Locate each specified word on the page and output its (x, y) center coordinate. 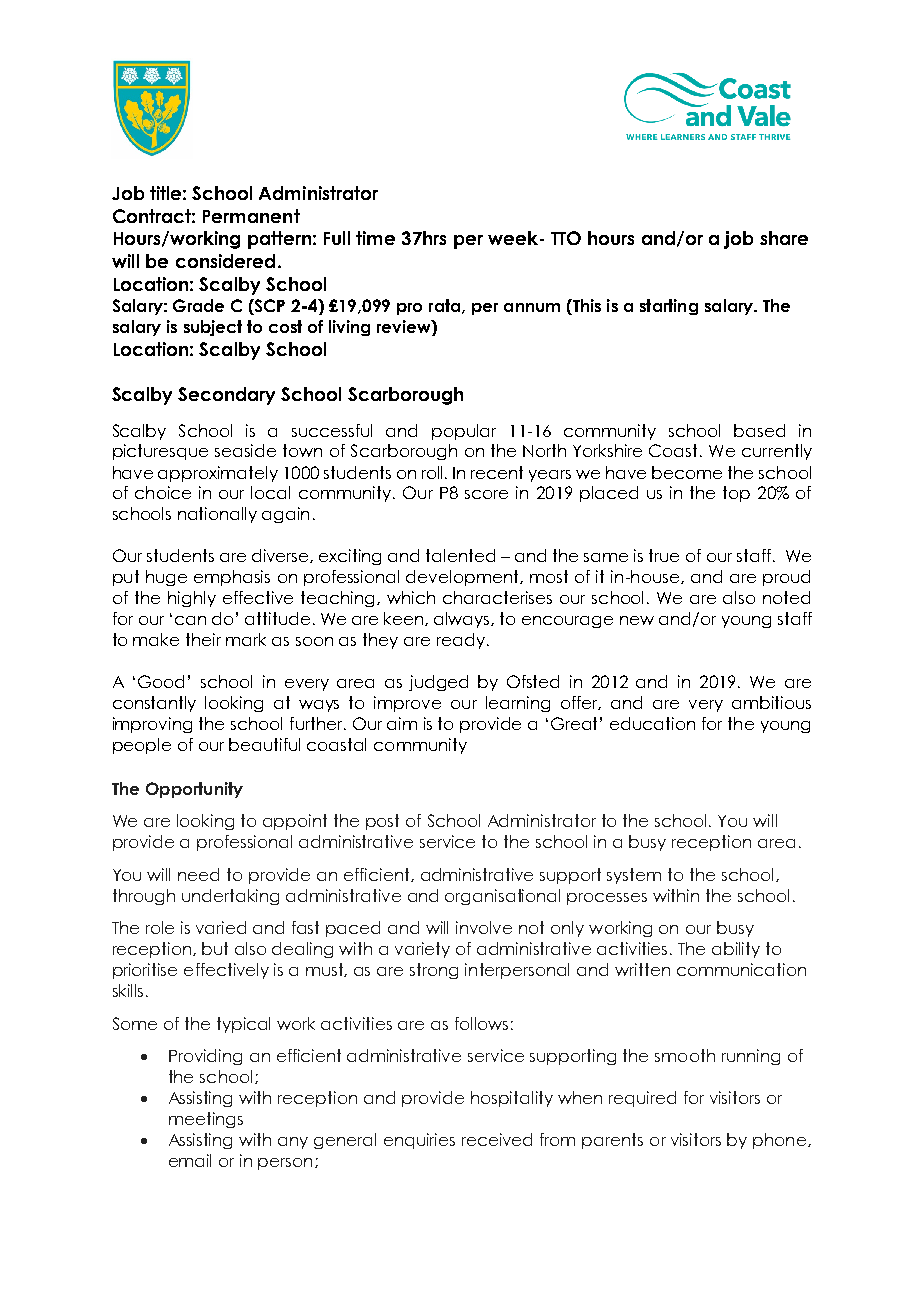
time (375, 238)
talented (460, 555)
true (664, 555)
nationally (217, 515)
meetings (206, 1120)
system (634, 876)
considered (225, 261)
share (784, 238)
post (382, 822)
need (198, 874)
